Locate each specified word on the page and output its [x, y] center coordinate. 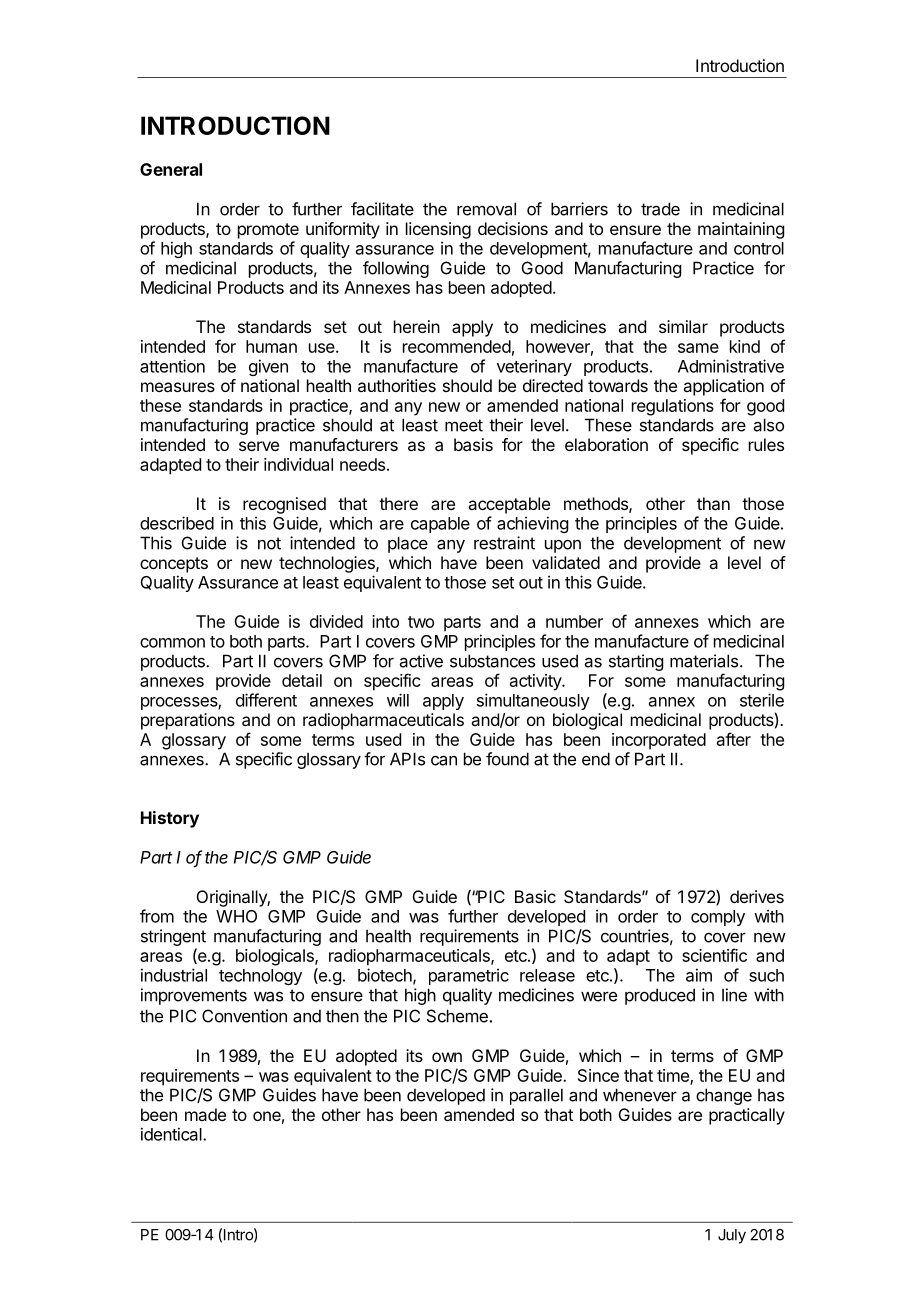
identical [172, 1134]
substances [492, 661]
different [266, 700]
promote [268, 231]
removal [486, 209]
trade [660, 209]
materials [704, 661]
